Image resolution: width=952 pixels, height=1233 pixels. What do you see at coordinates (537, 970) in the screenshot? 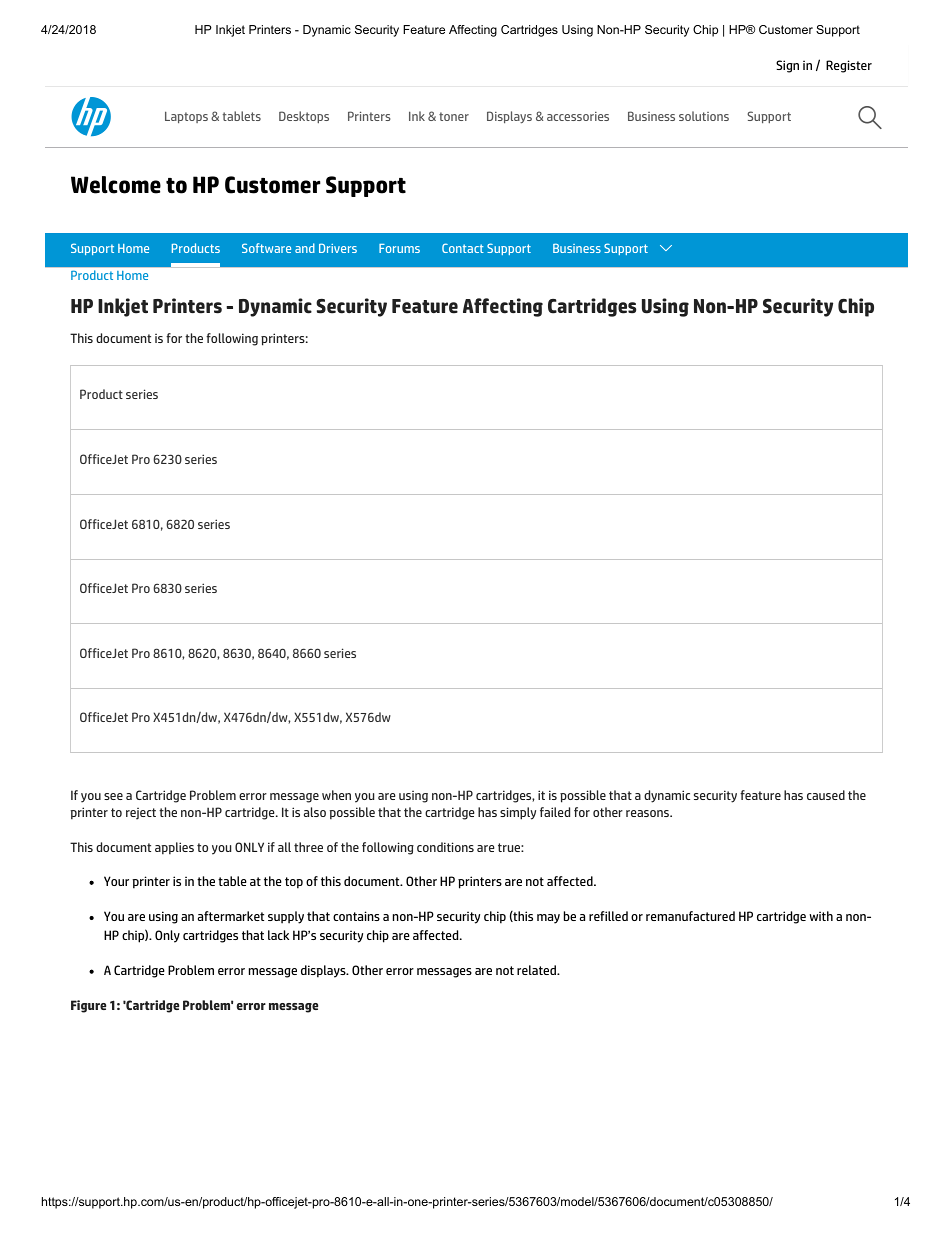
I see `related` at bounding box center [537, 970].
